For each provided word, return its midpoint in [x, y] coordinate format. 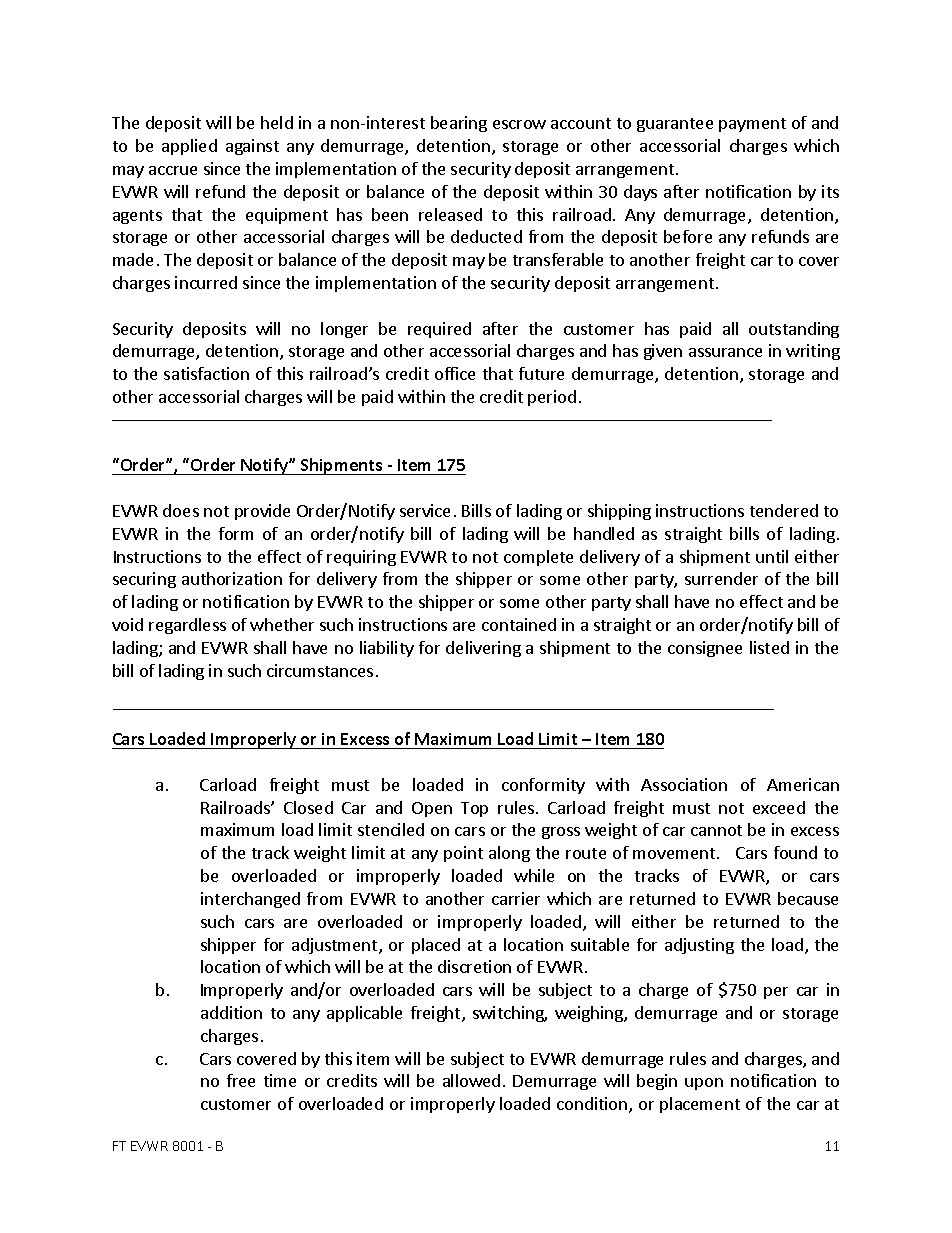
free [241, 1080]
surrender [721, 578]
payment [752, 125]
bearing [459, 124]
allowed [471, 1080]
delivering [483, 649]
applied [189, 147]
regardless [187, 626]
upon [704, 1084]
